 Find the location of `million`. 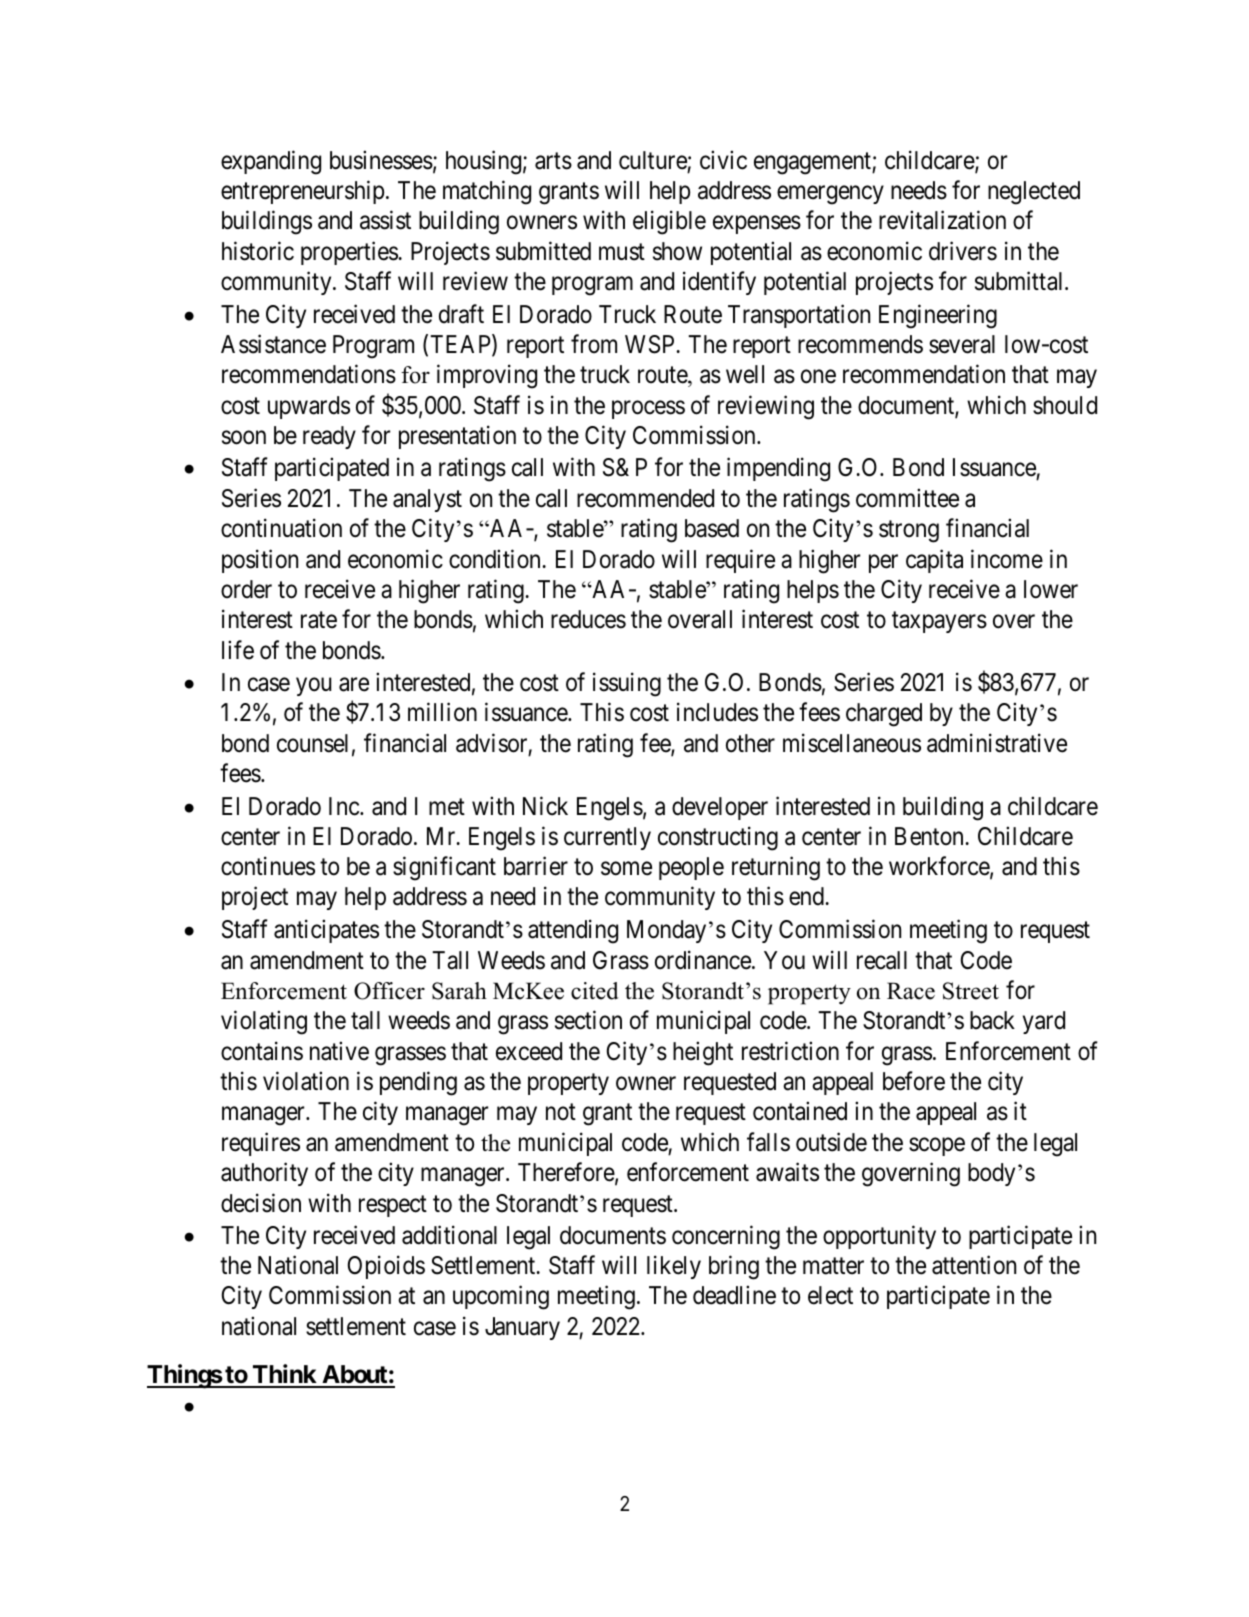

million is located at coordinates (442, 712).
